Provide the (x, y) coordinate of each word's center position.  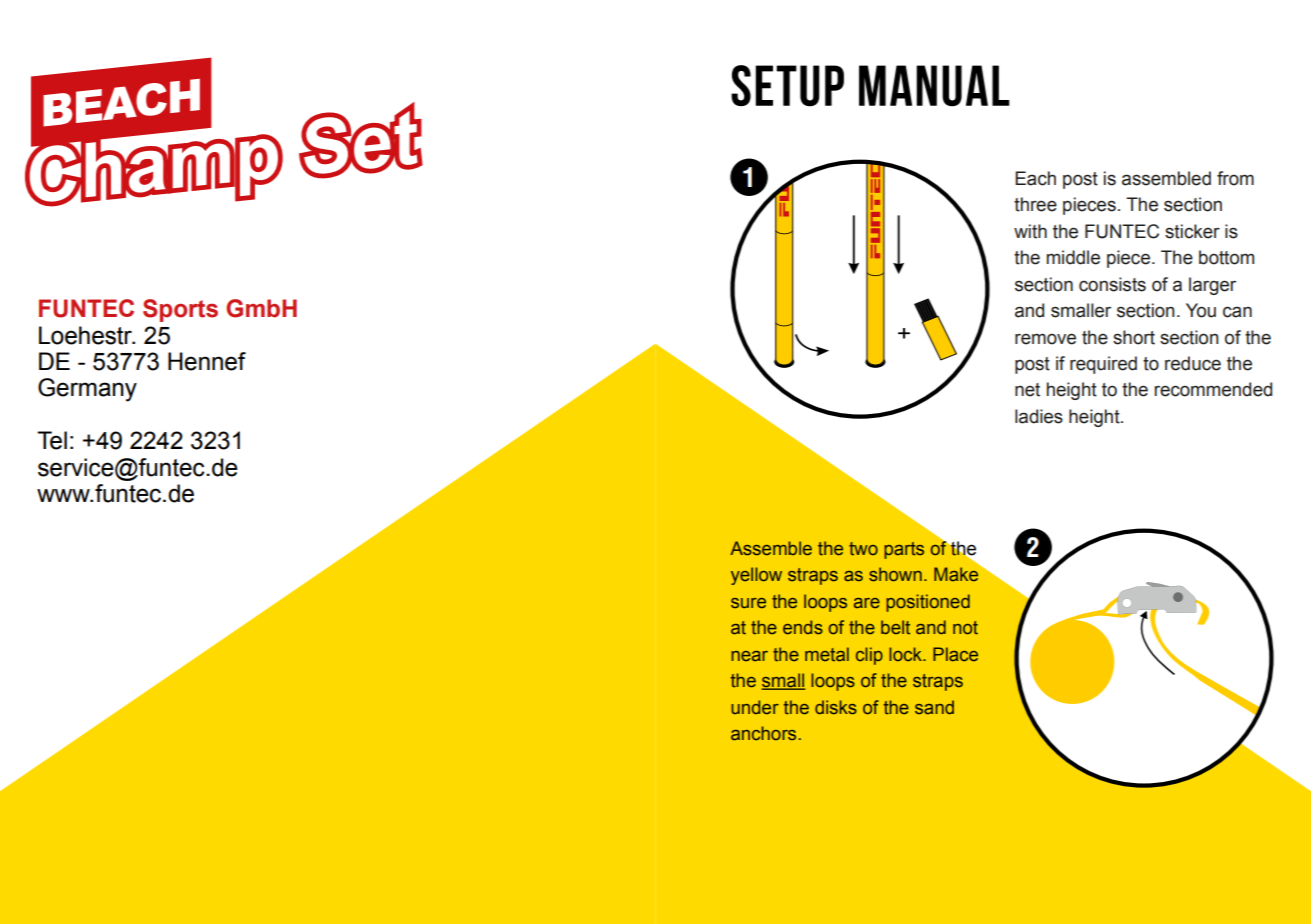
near (750, 656)
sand (934, 707)
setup (787, 86)
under (755, 707)
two (863, 548)
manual (934, 86)
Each (1035, 178)
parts (904, 550)
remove (1045, 339)
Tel (52, 440)
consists (1112, 284)
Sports (180, 310)
